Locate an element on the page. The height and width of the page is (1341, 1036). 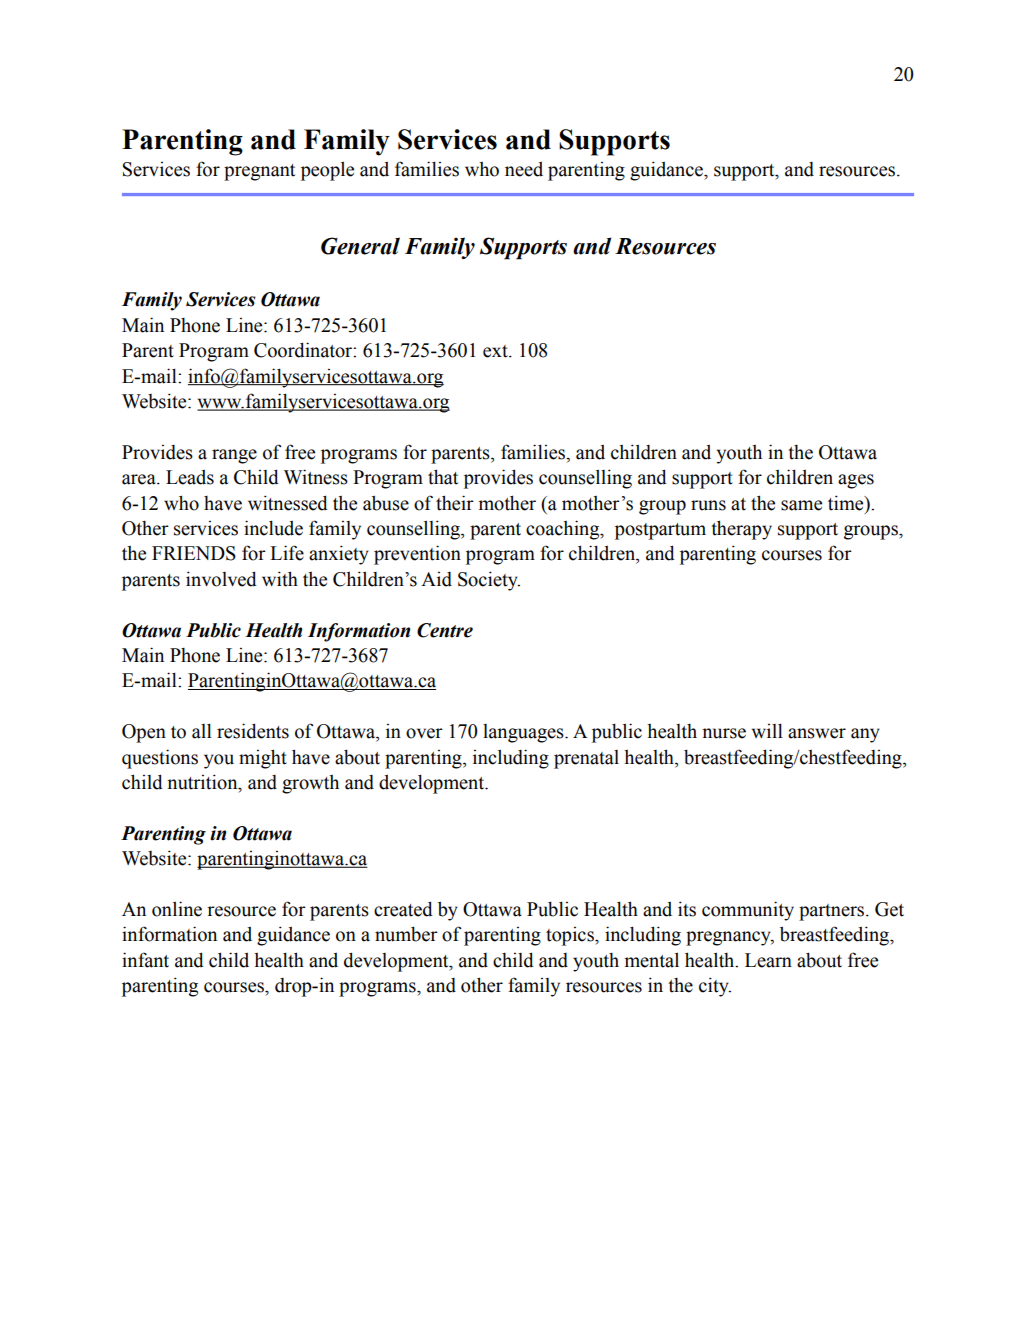
infant is located at coordinates (145, 960).
